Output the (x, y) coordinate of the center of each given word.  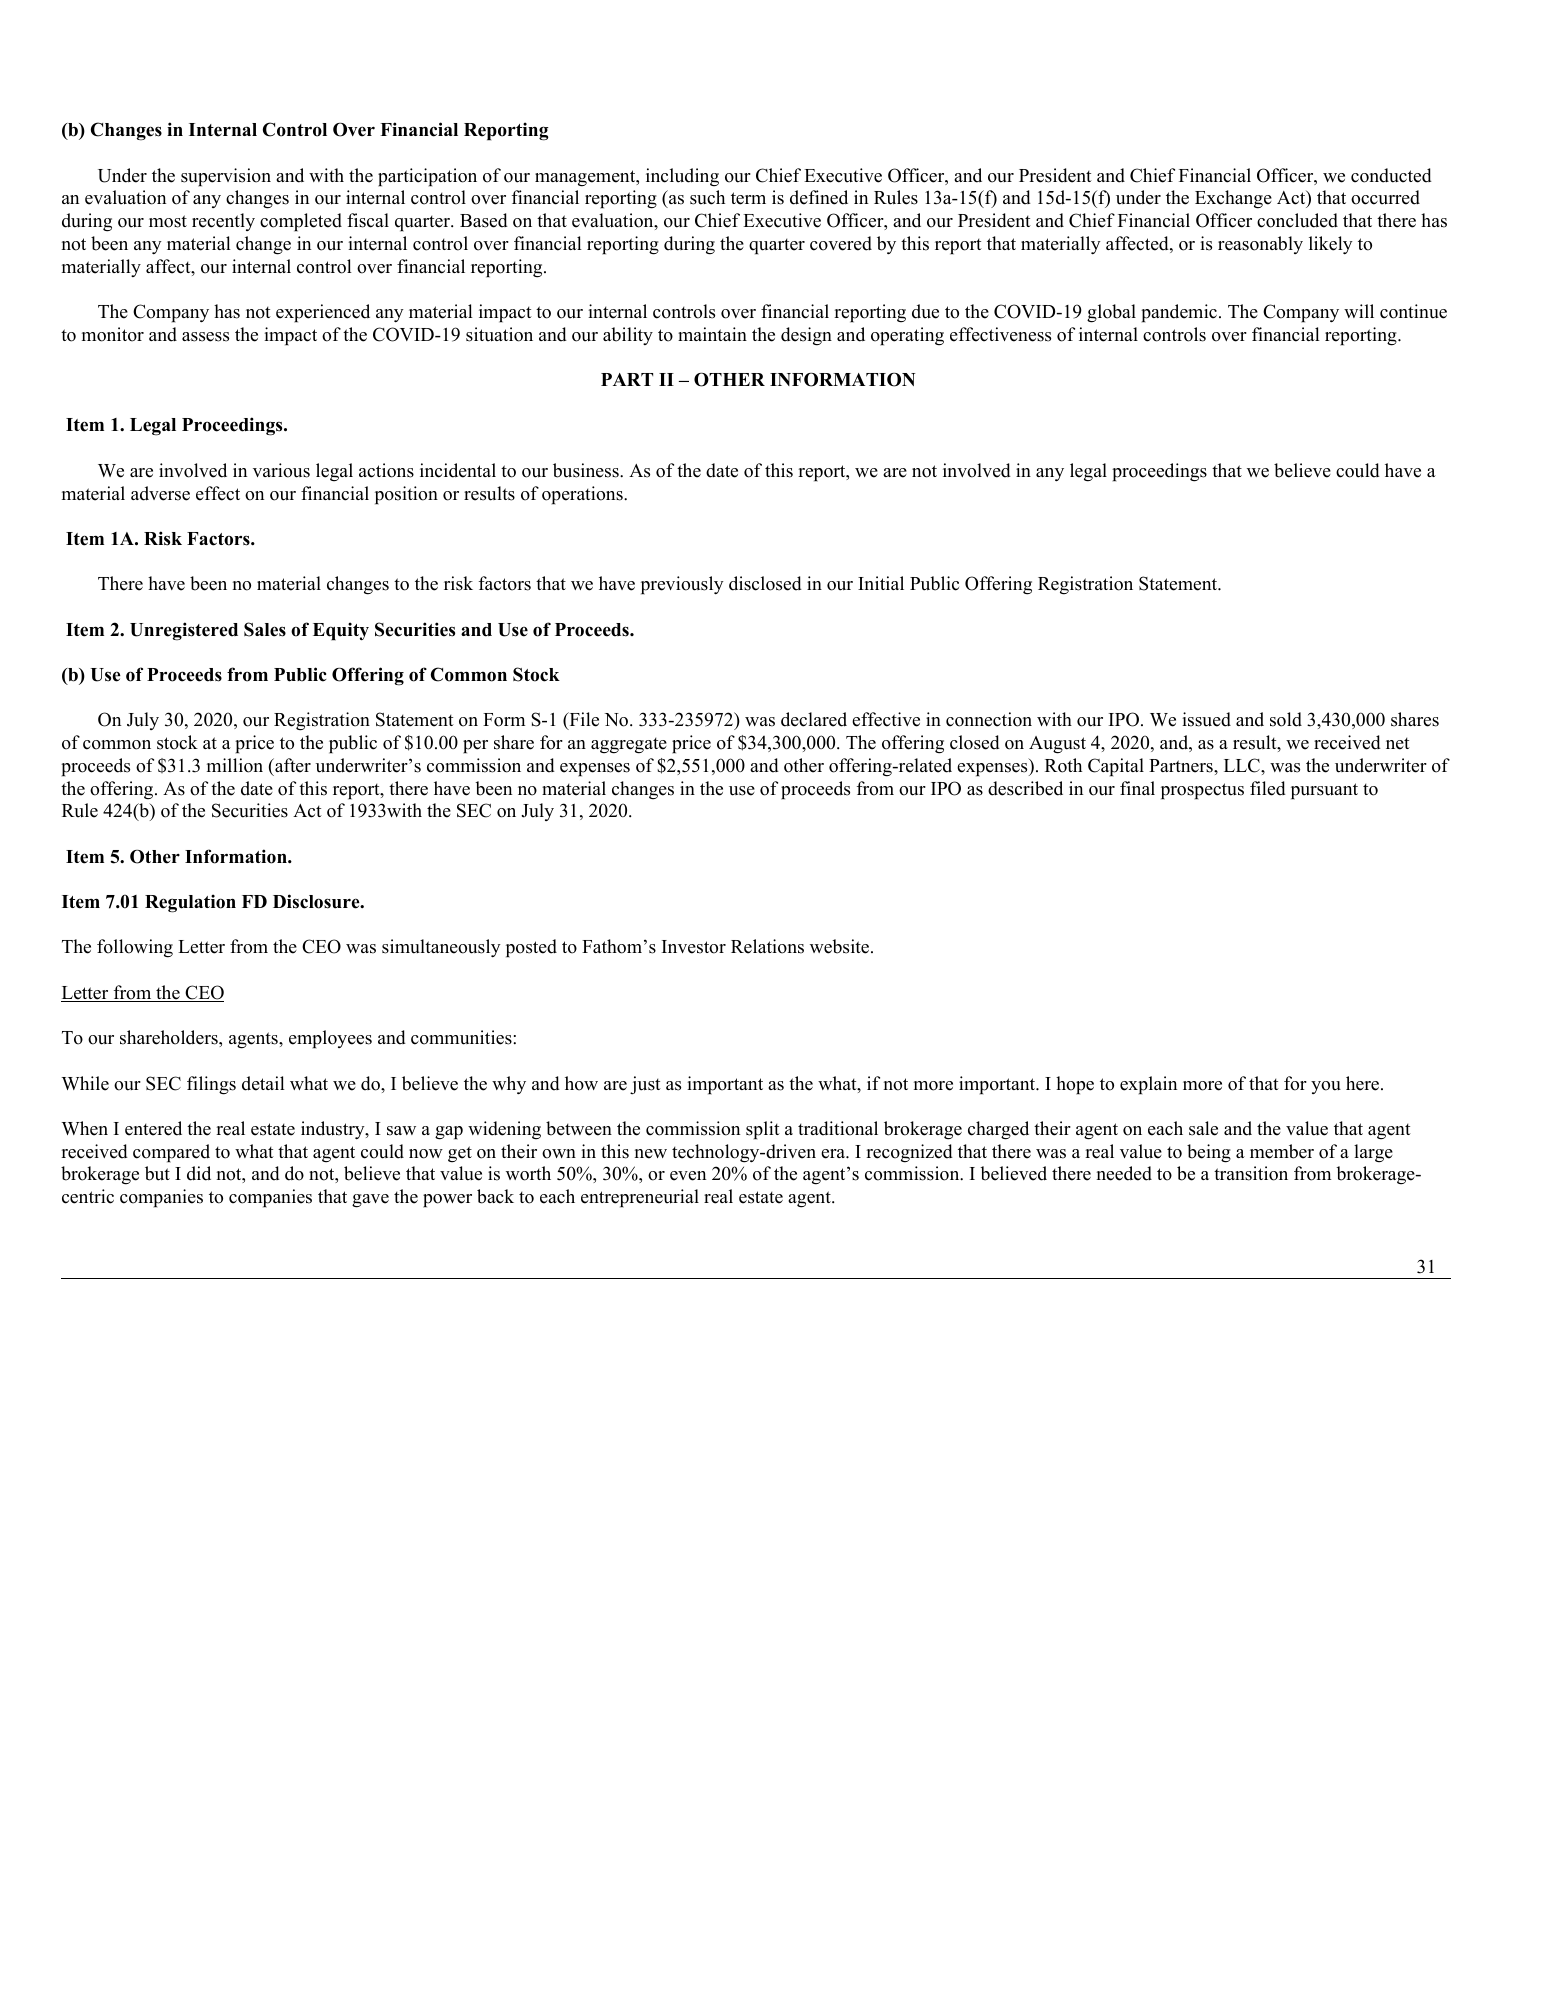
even (688, 1176)
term (748, 198)
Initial (881, 583)
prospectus (1202, 791)
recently (223, 222)
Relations (767, 946)
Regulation (190, 903)
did (199, 1173)
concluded (1297, 220)
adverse (160, 493)
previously (682, 585)
